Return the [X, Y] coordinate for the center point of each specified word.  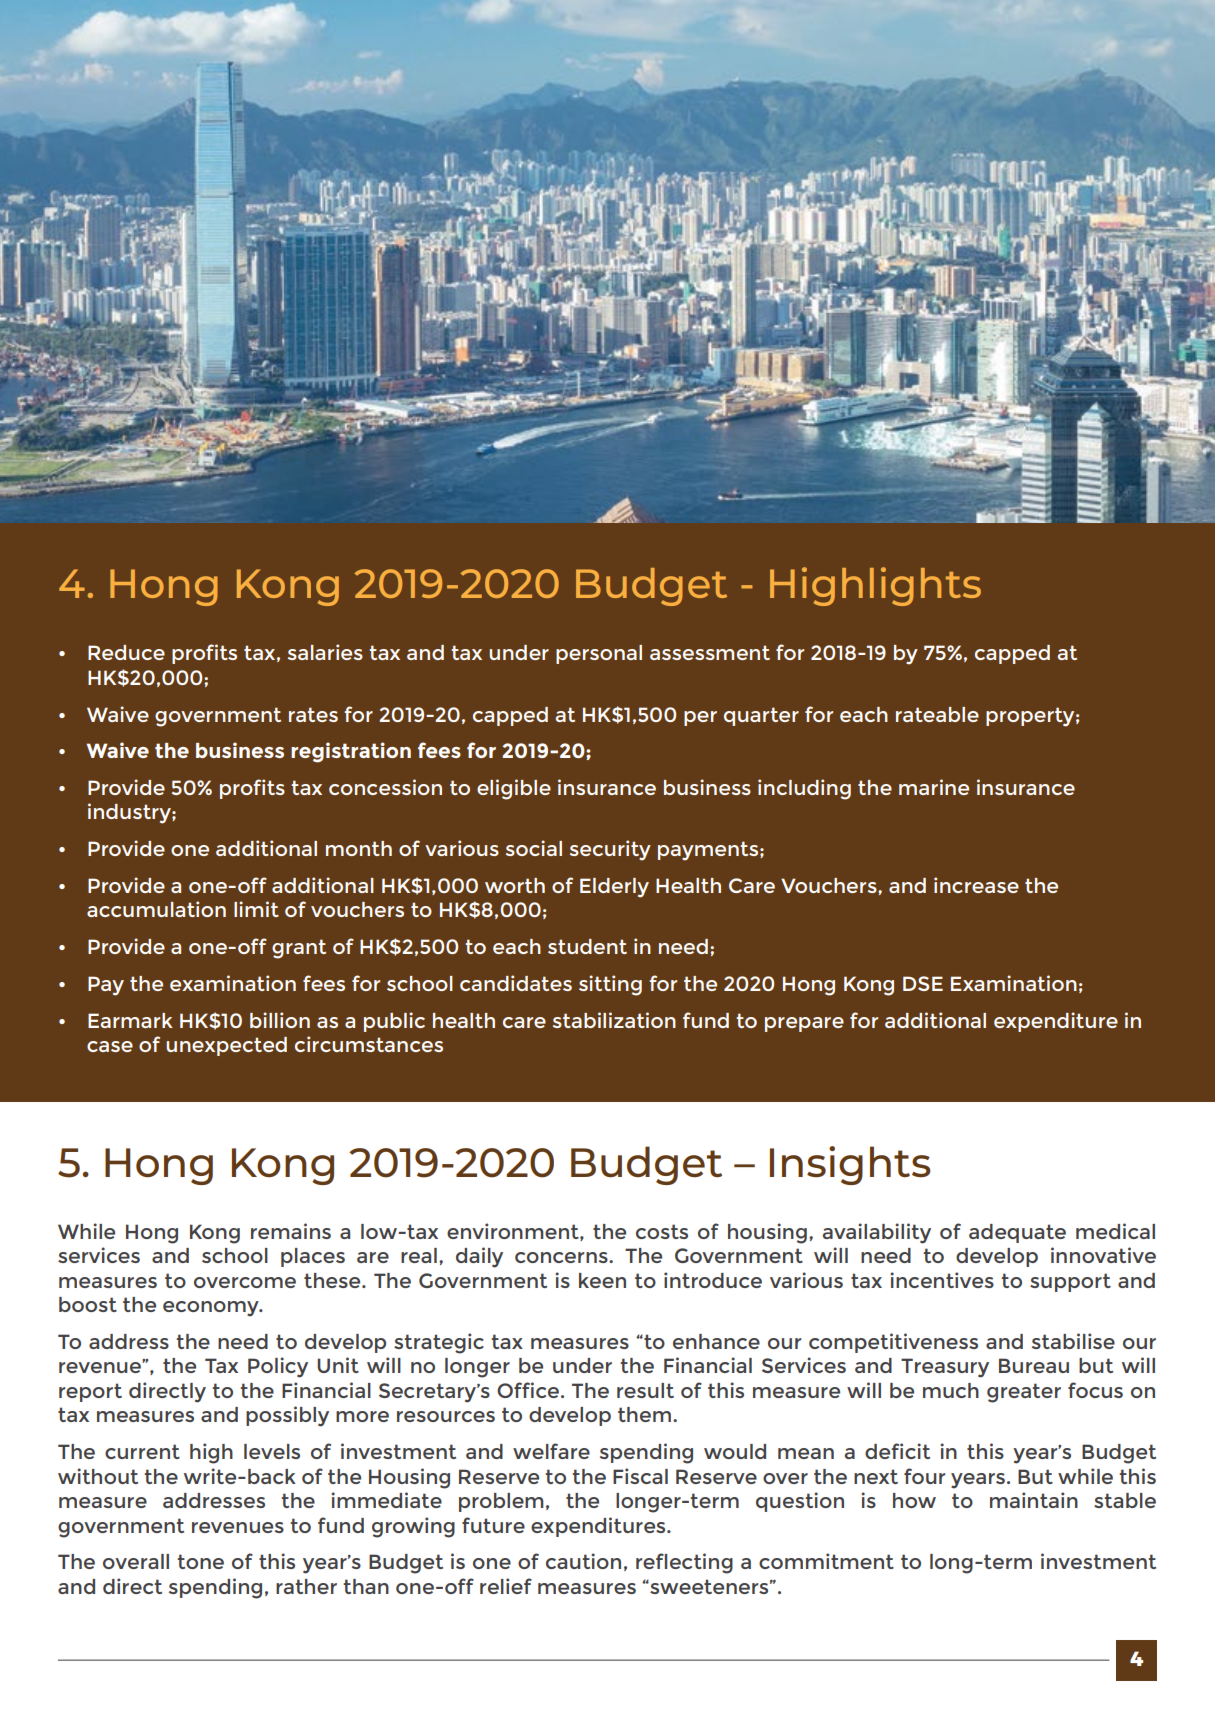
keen [602, 1280]
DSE [923, 983]
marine [934, 787]
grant [299, 949]
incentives [942, 1280]
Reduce [126, 652]
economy [212, 1309]
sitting [610, 985]
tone [200, 1561]
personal [599, 654]
